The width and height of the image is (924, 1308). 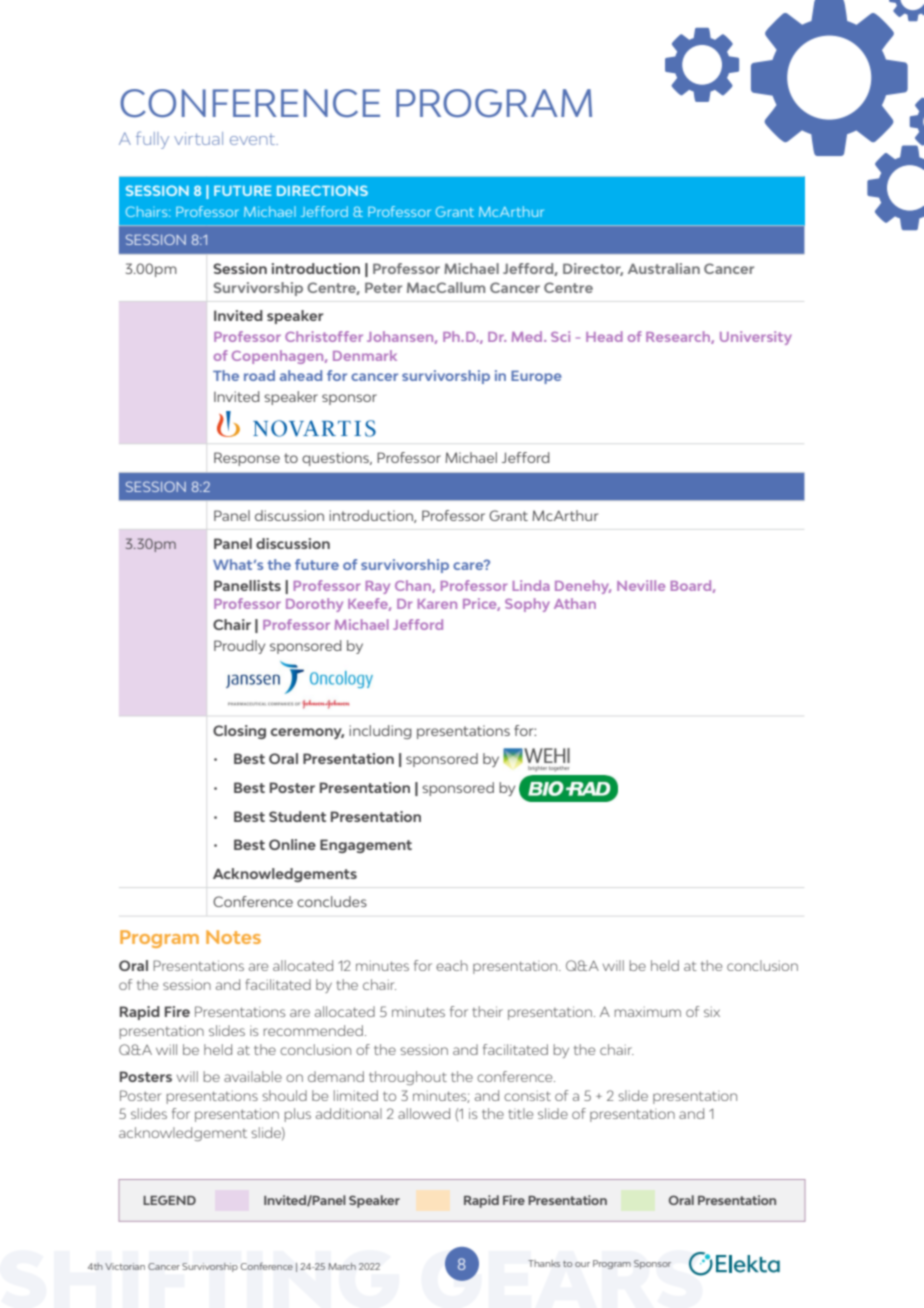 What do you see at coordinates (198, 138) in the image?
I see `virtual` at bounding box center [198, 138].
